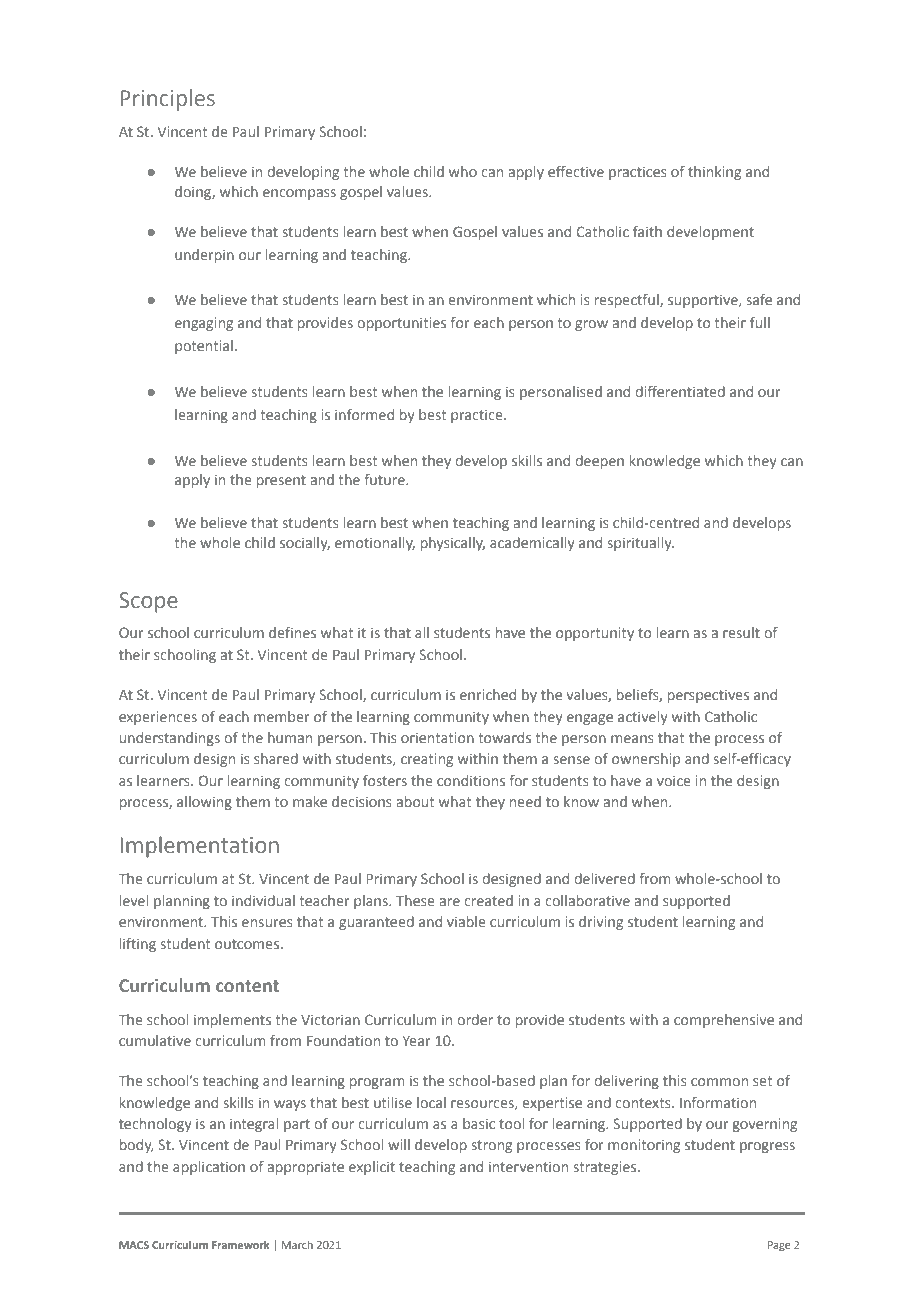 This screenshot has height=1307, width=924. Describe the element at coordinates (708, 696) in the screenshot. I see `perspectives` at that location.
